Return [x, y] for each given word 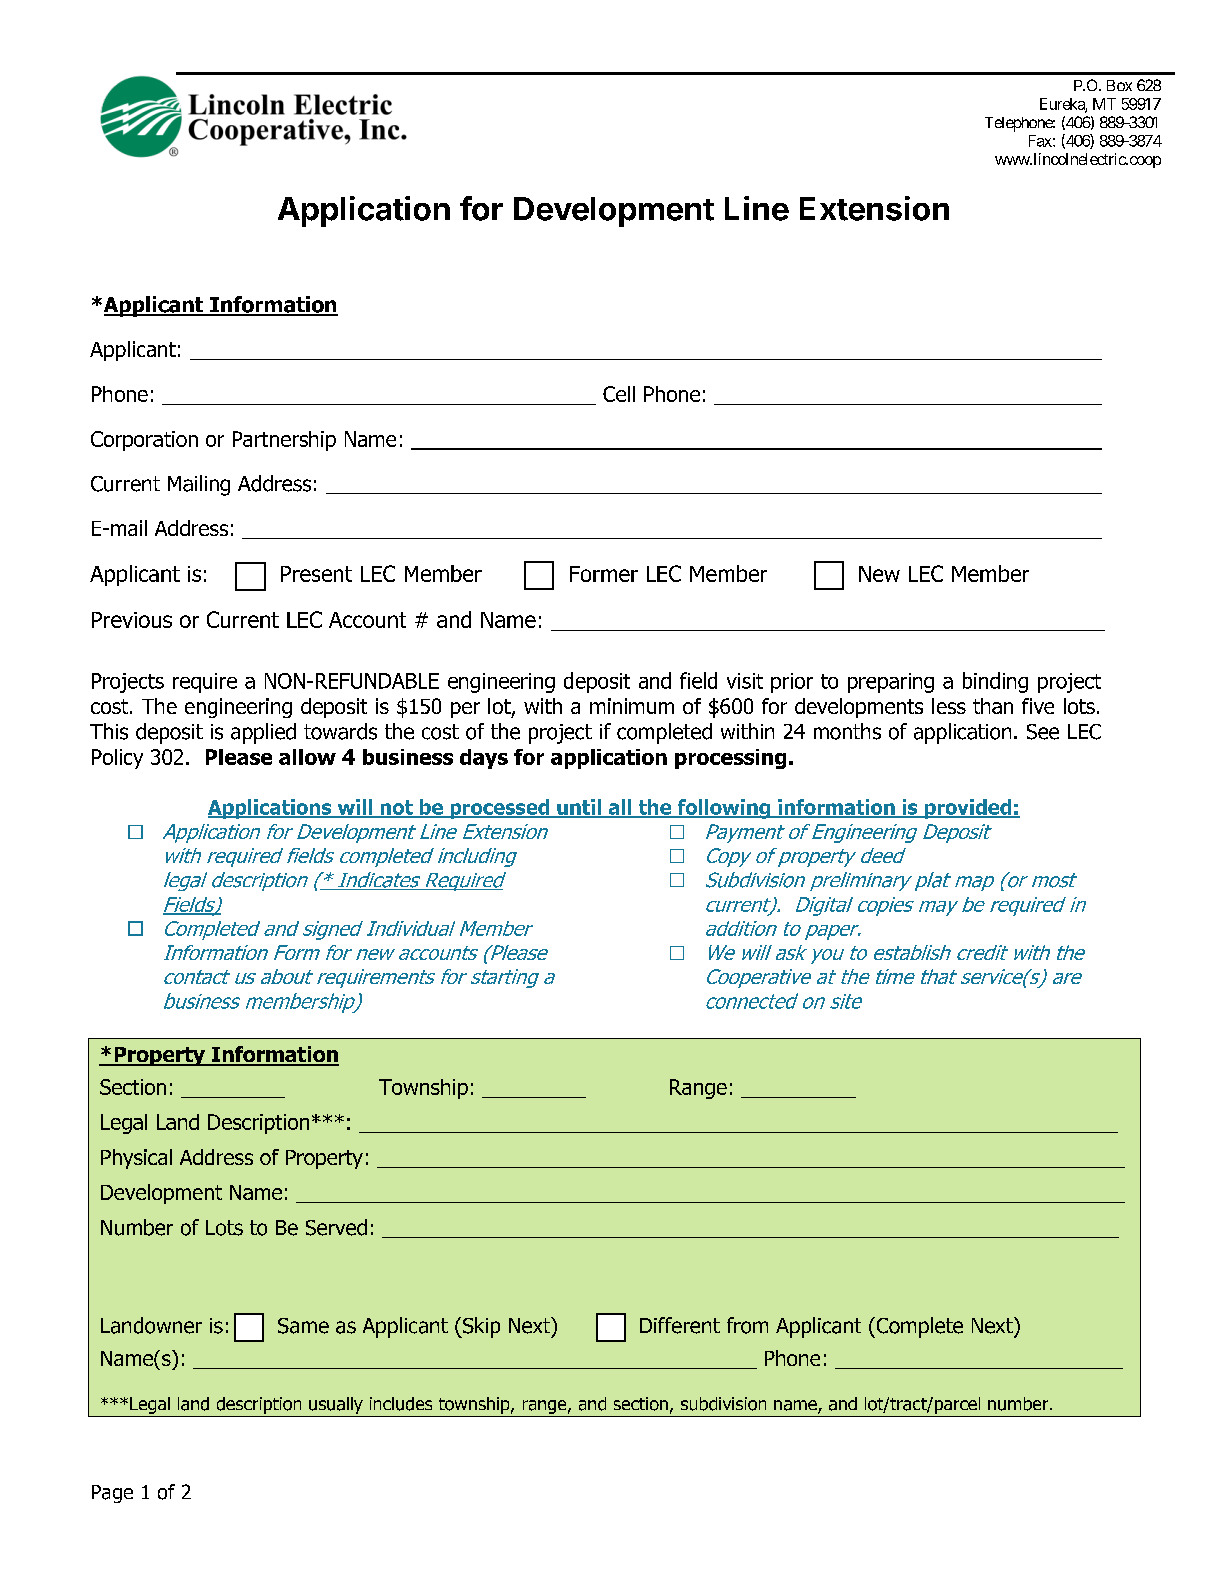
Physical [136, 1159]
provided [968, 809]
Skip [480, 1327]
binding [995, 682]
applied [263, 733]
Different [680, 1325]
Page [112, 1494]
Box [1119, 85]
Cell [619, 394]
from [747, 1325]
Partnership [284, 441]
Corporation [144, 441]
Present [316, 574]
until [579, 808]
